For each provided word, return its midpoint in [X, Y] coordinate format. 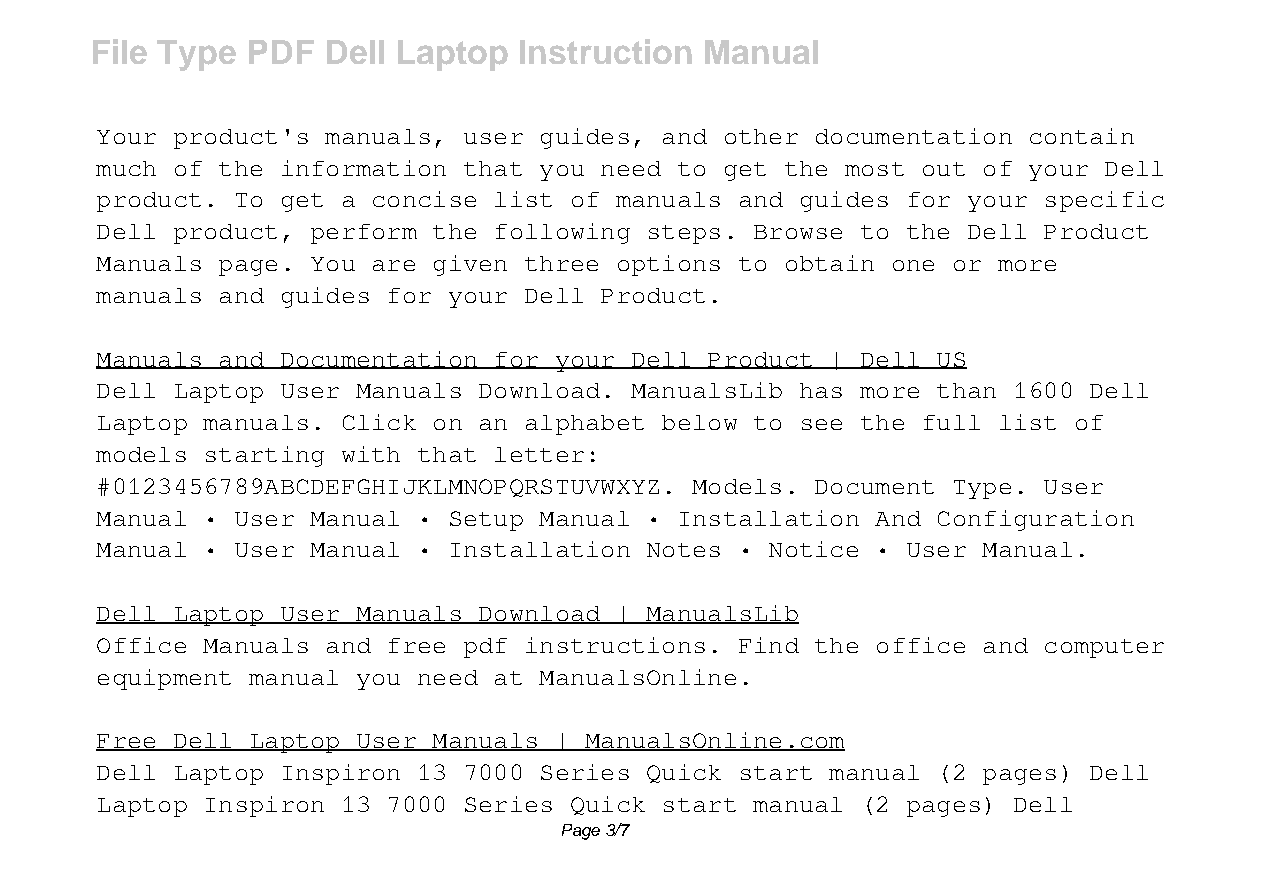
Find [769, 645]
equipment [164, 679]
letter [539, 454]
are [394, 265]
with [371, 454]
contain [1082, 136]
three [561, 263]
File [120, 51]
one [913, 265]
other [761, 136]
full [952, 422]
